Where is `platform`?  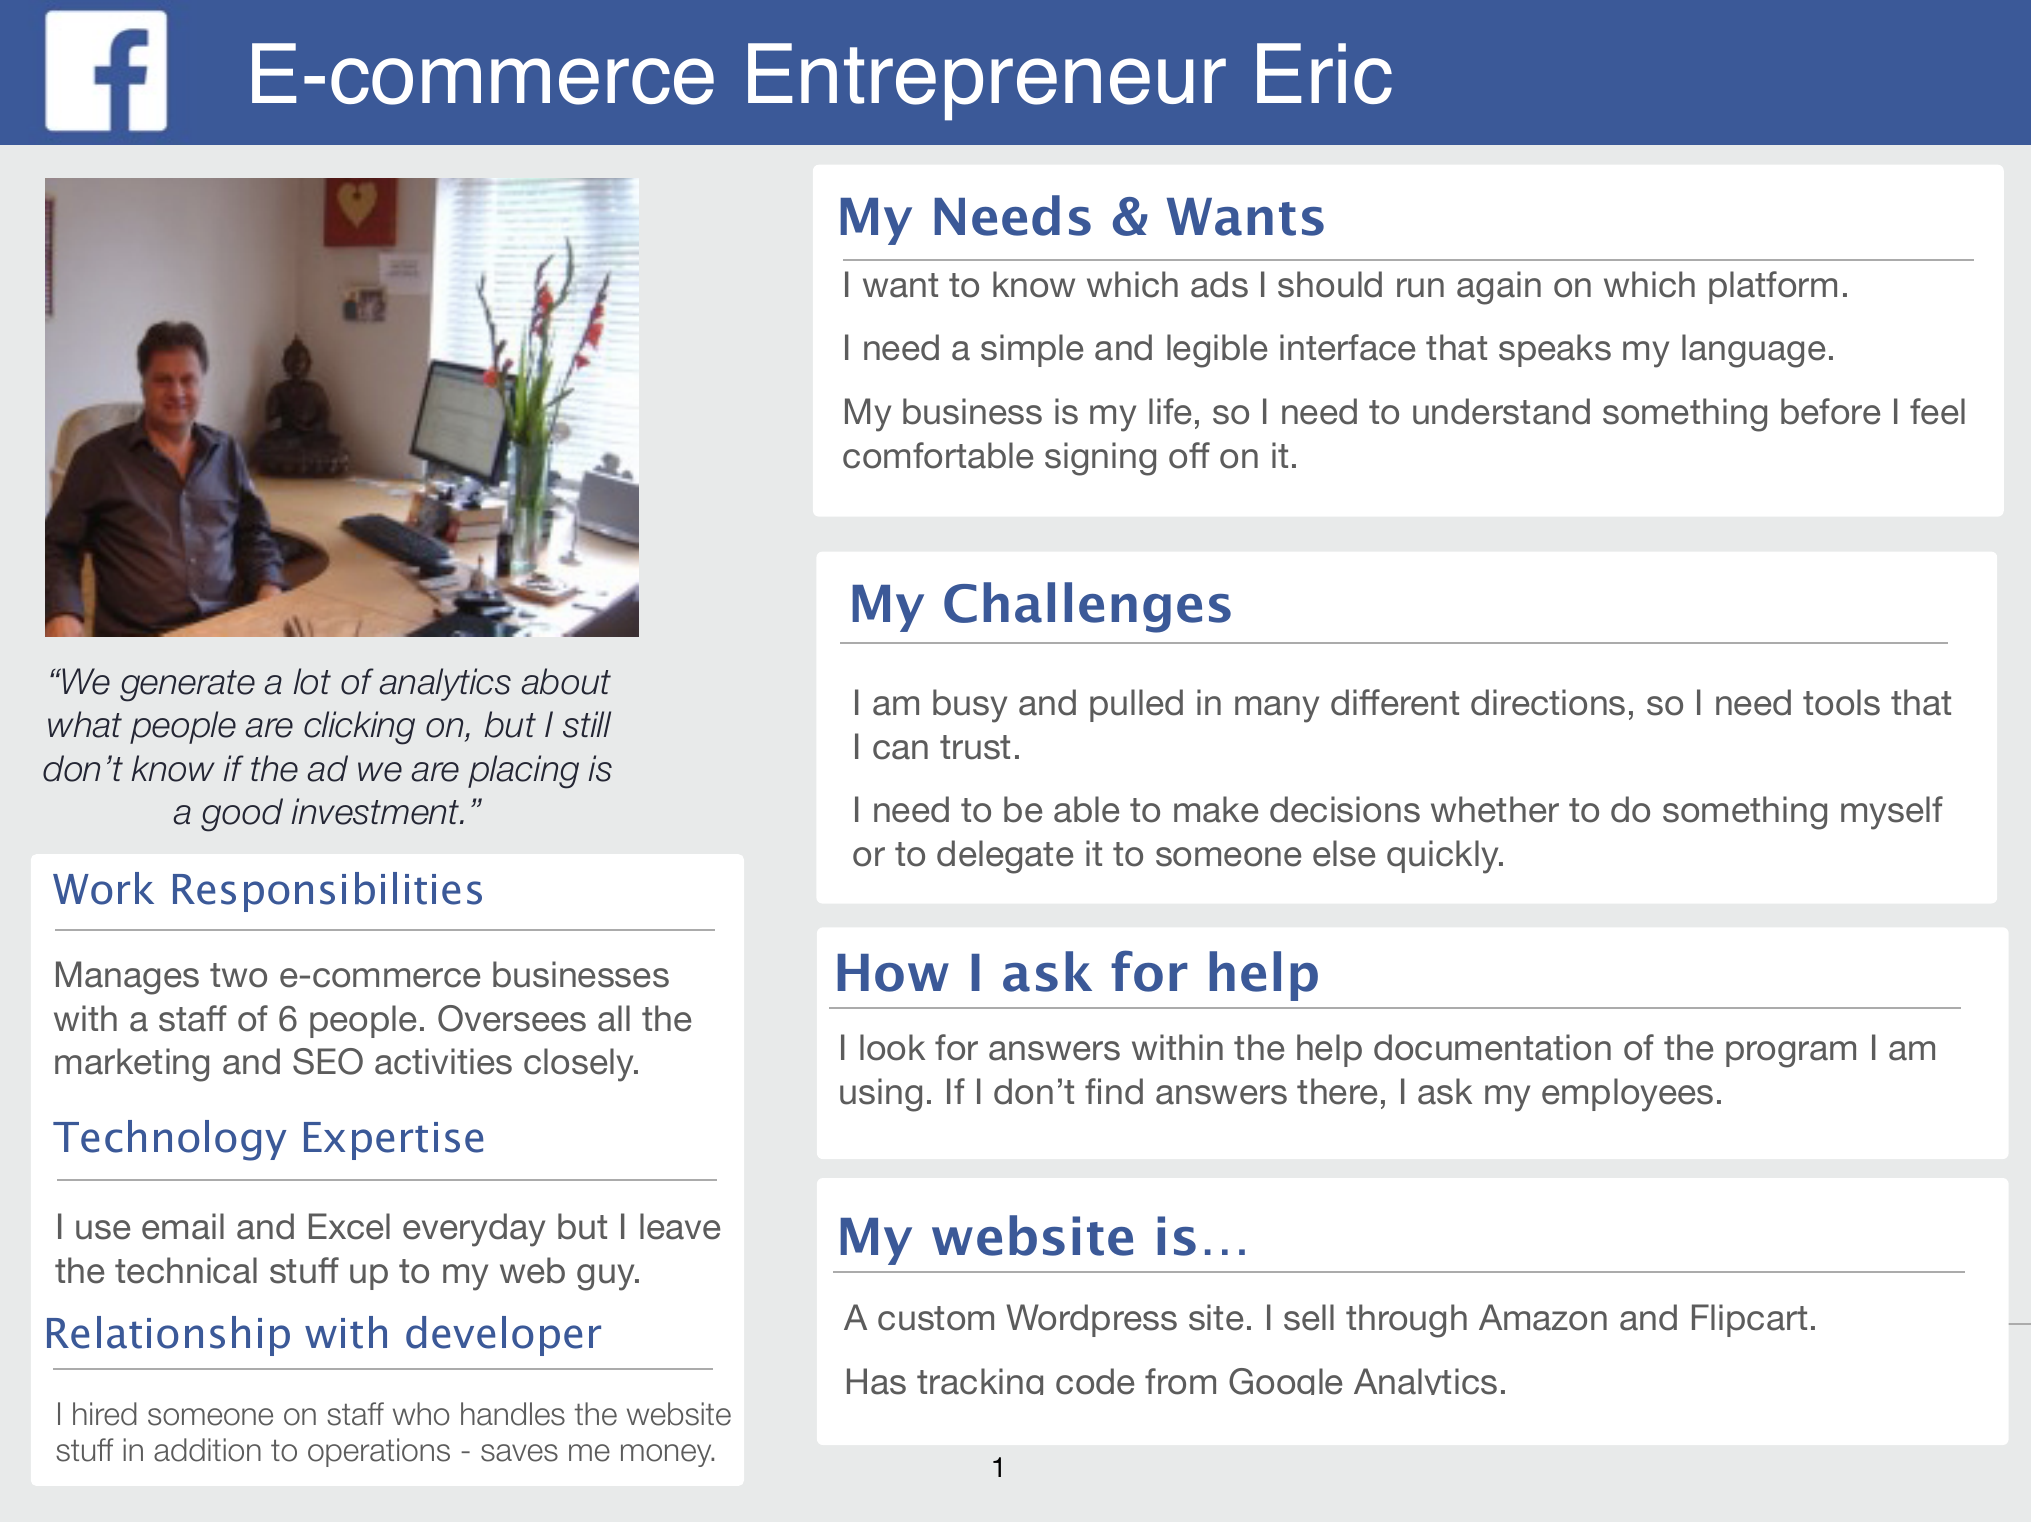 platform is located at coordinates (1773, 287).
